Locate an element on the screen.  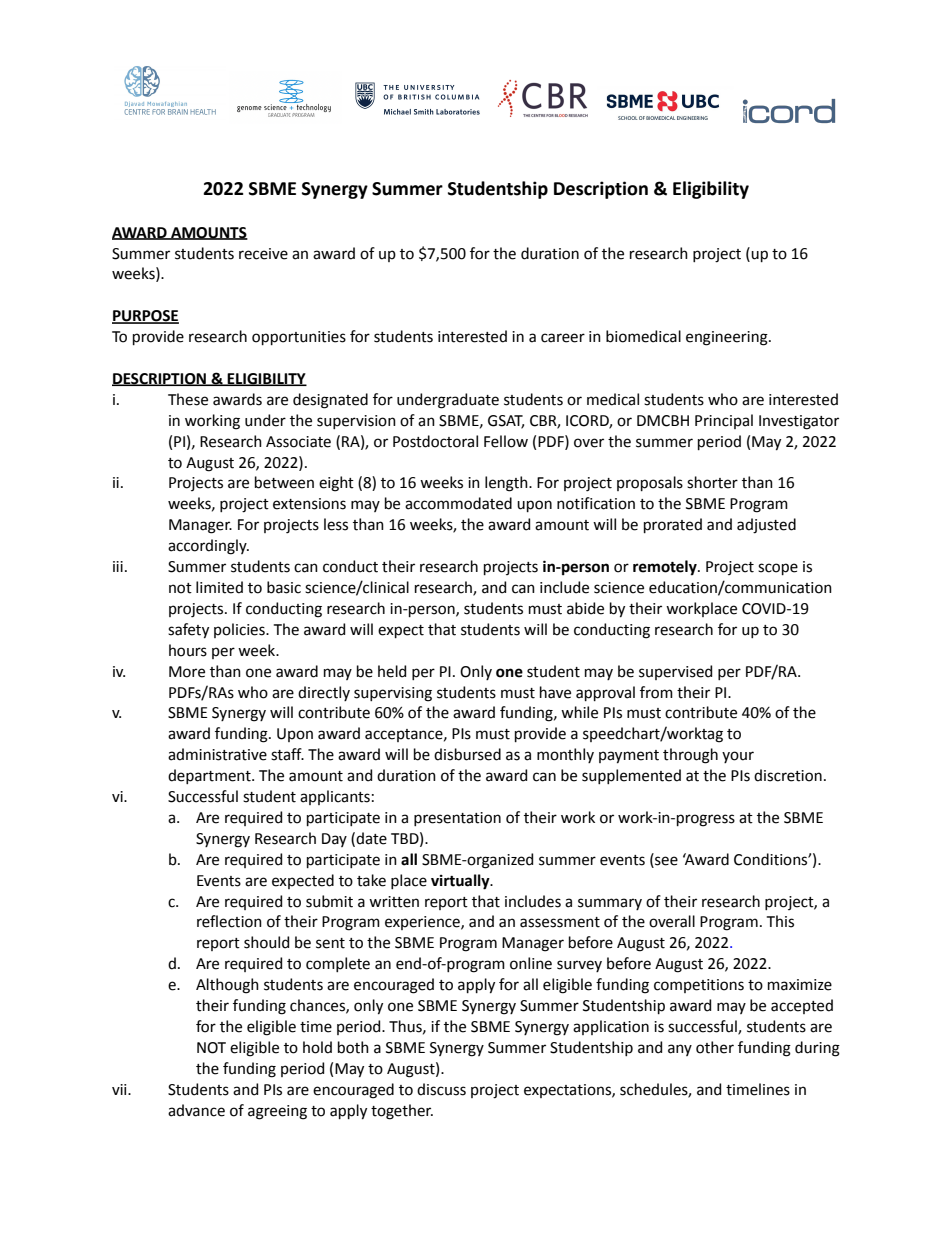
department is located at coordinates (210, 776).
